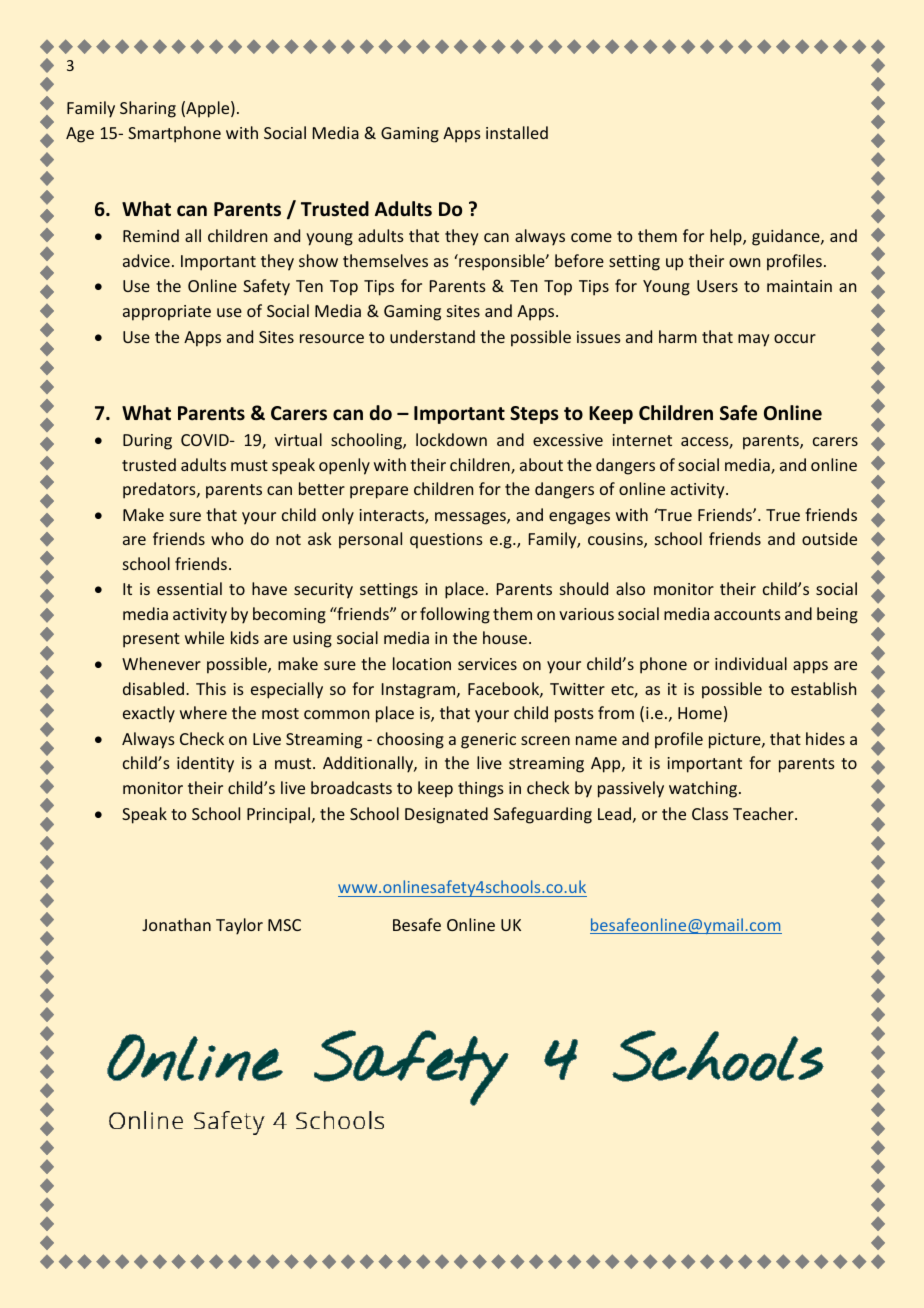  Describe the element at coordinates (446, 815) in the page. I see `Designated` at that location.
